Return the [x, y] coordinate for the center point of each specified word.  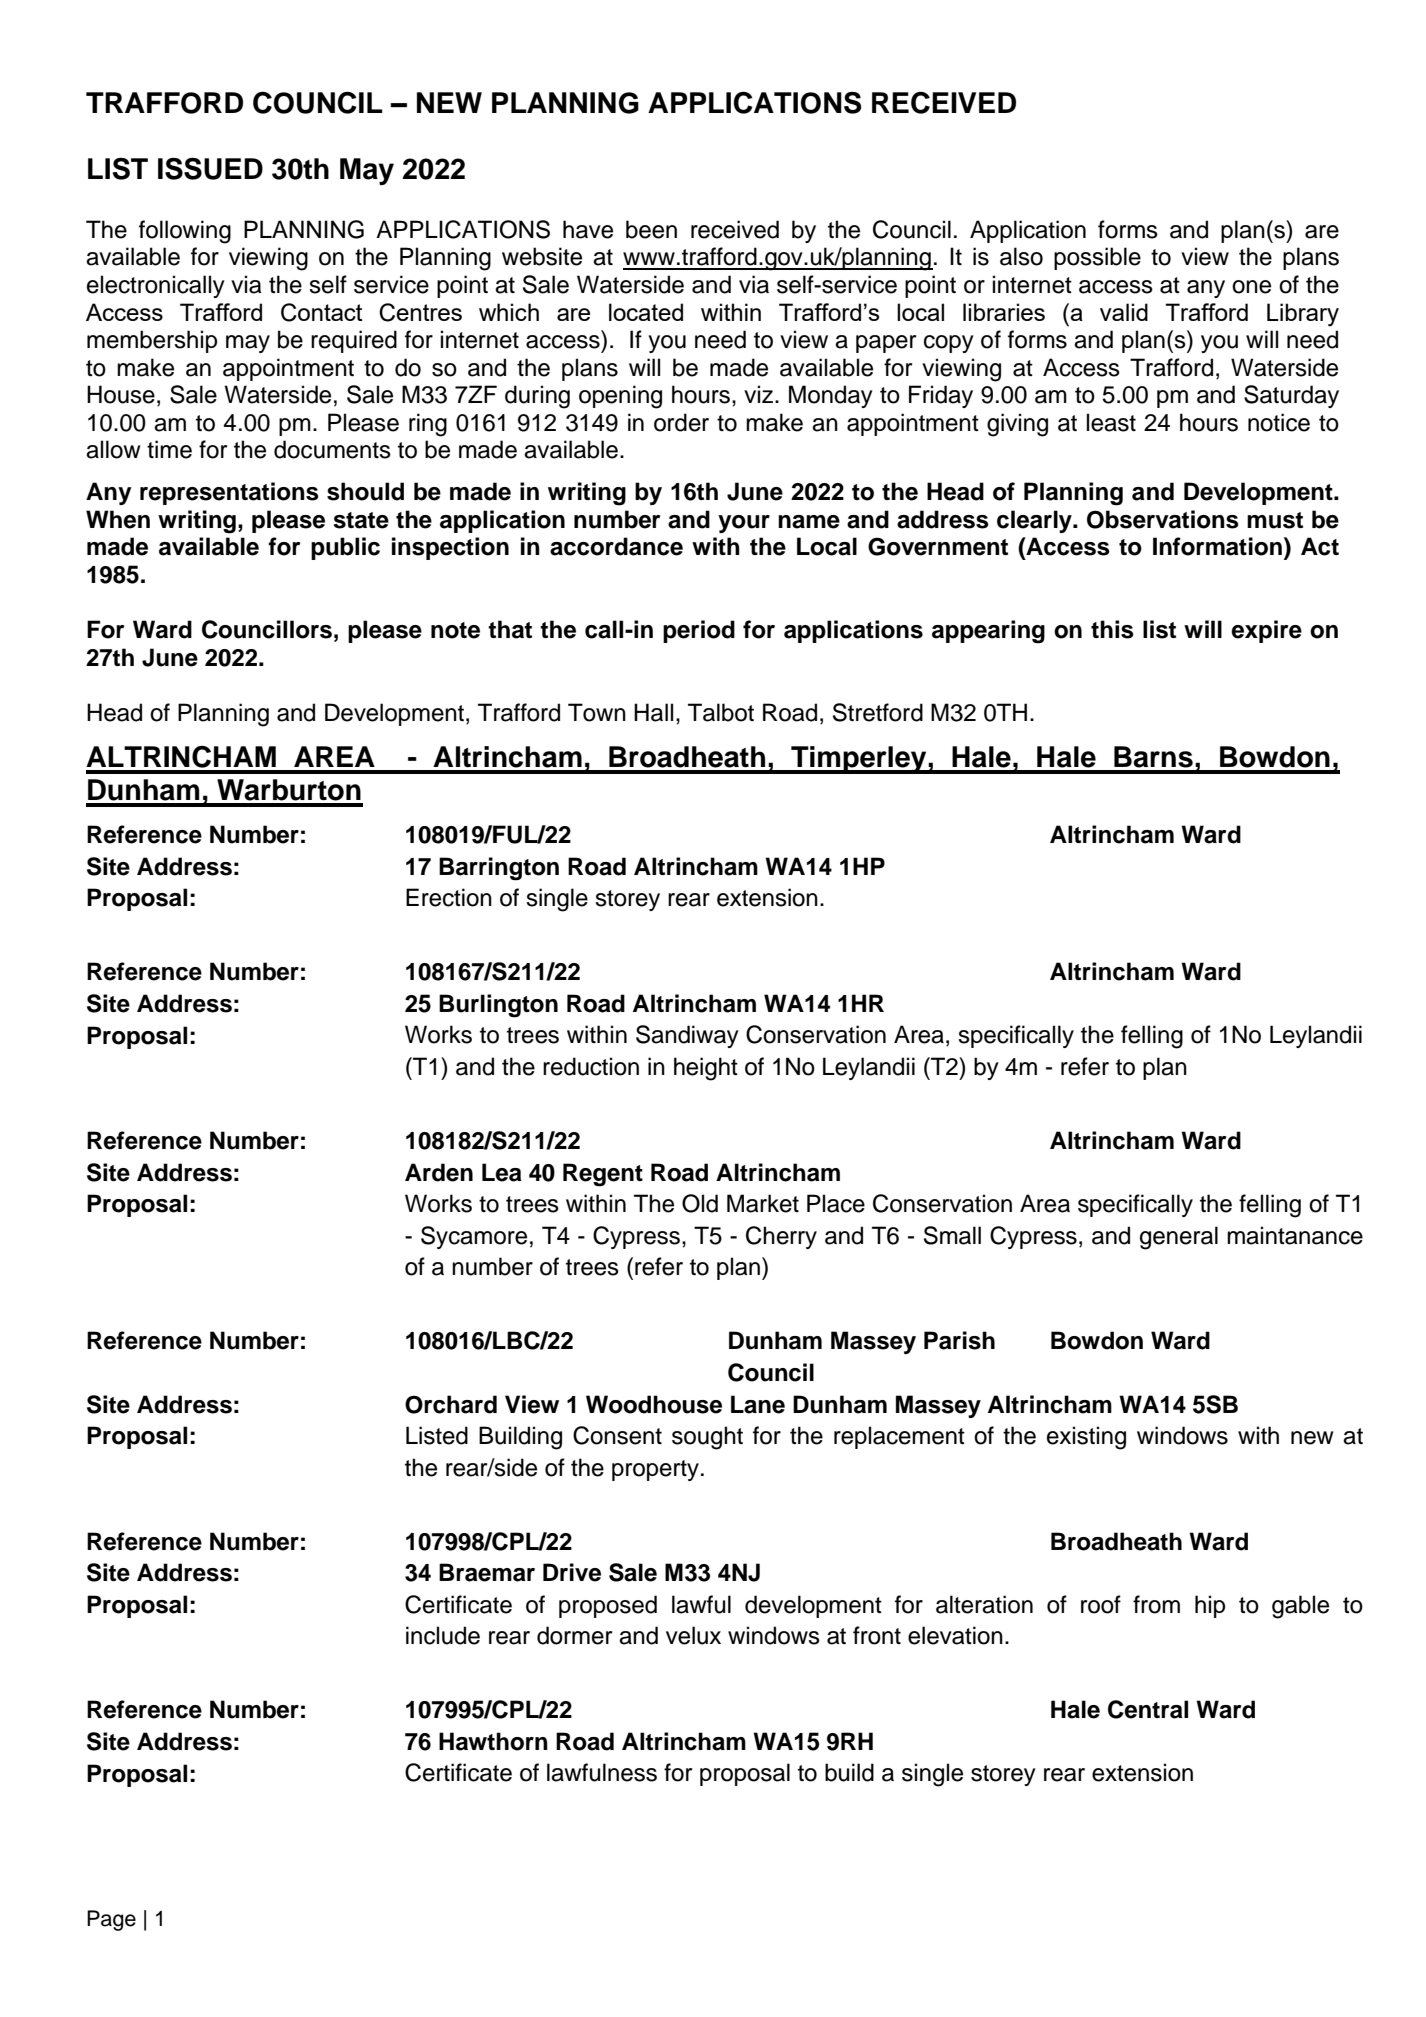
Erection [449, 897]
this [1112, 629]
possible [1097, 258]
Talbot [721, 712]
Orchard [451, 1404]
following [185, 232]
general [1179, 1238]
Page [111, 1920]
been [651, 229]
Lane [758, 1404]
